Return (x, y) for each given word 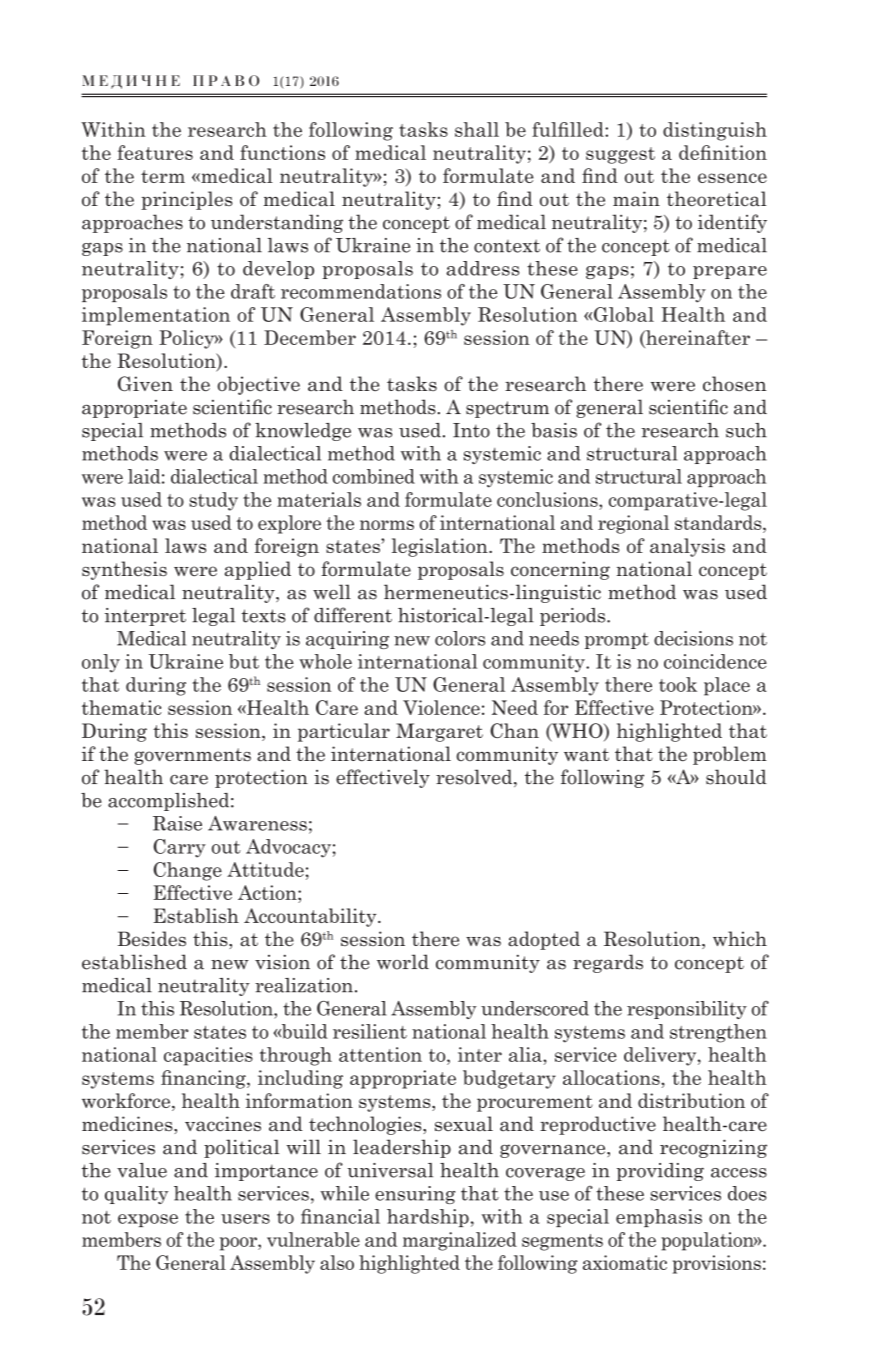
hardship (428, 1218)
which (740, 938)
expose (148, 1220)
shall (477, 129)
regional (633, 524)
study (213, 501)
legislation (441, 547)
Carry (179, 848)
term (163, 176)
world (403, 962)
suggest (620, 155)
